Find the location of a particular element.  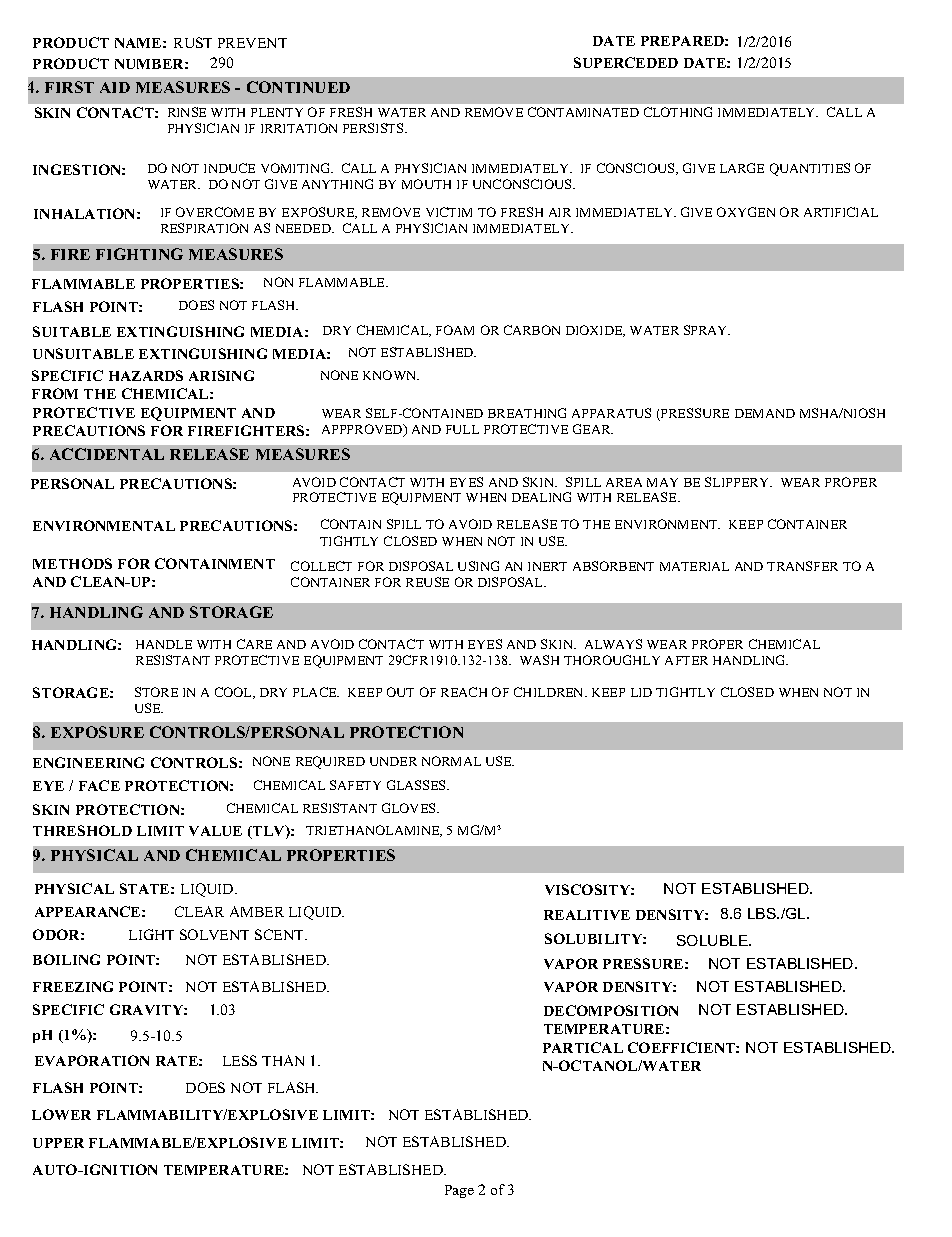

HAZARDS is located at coordinates (146, 375).
